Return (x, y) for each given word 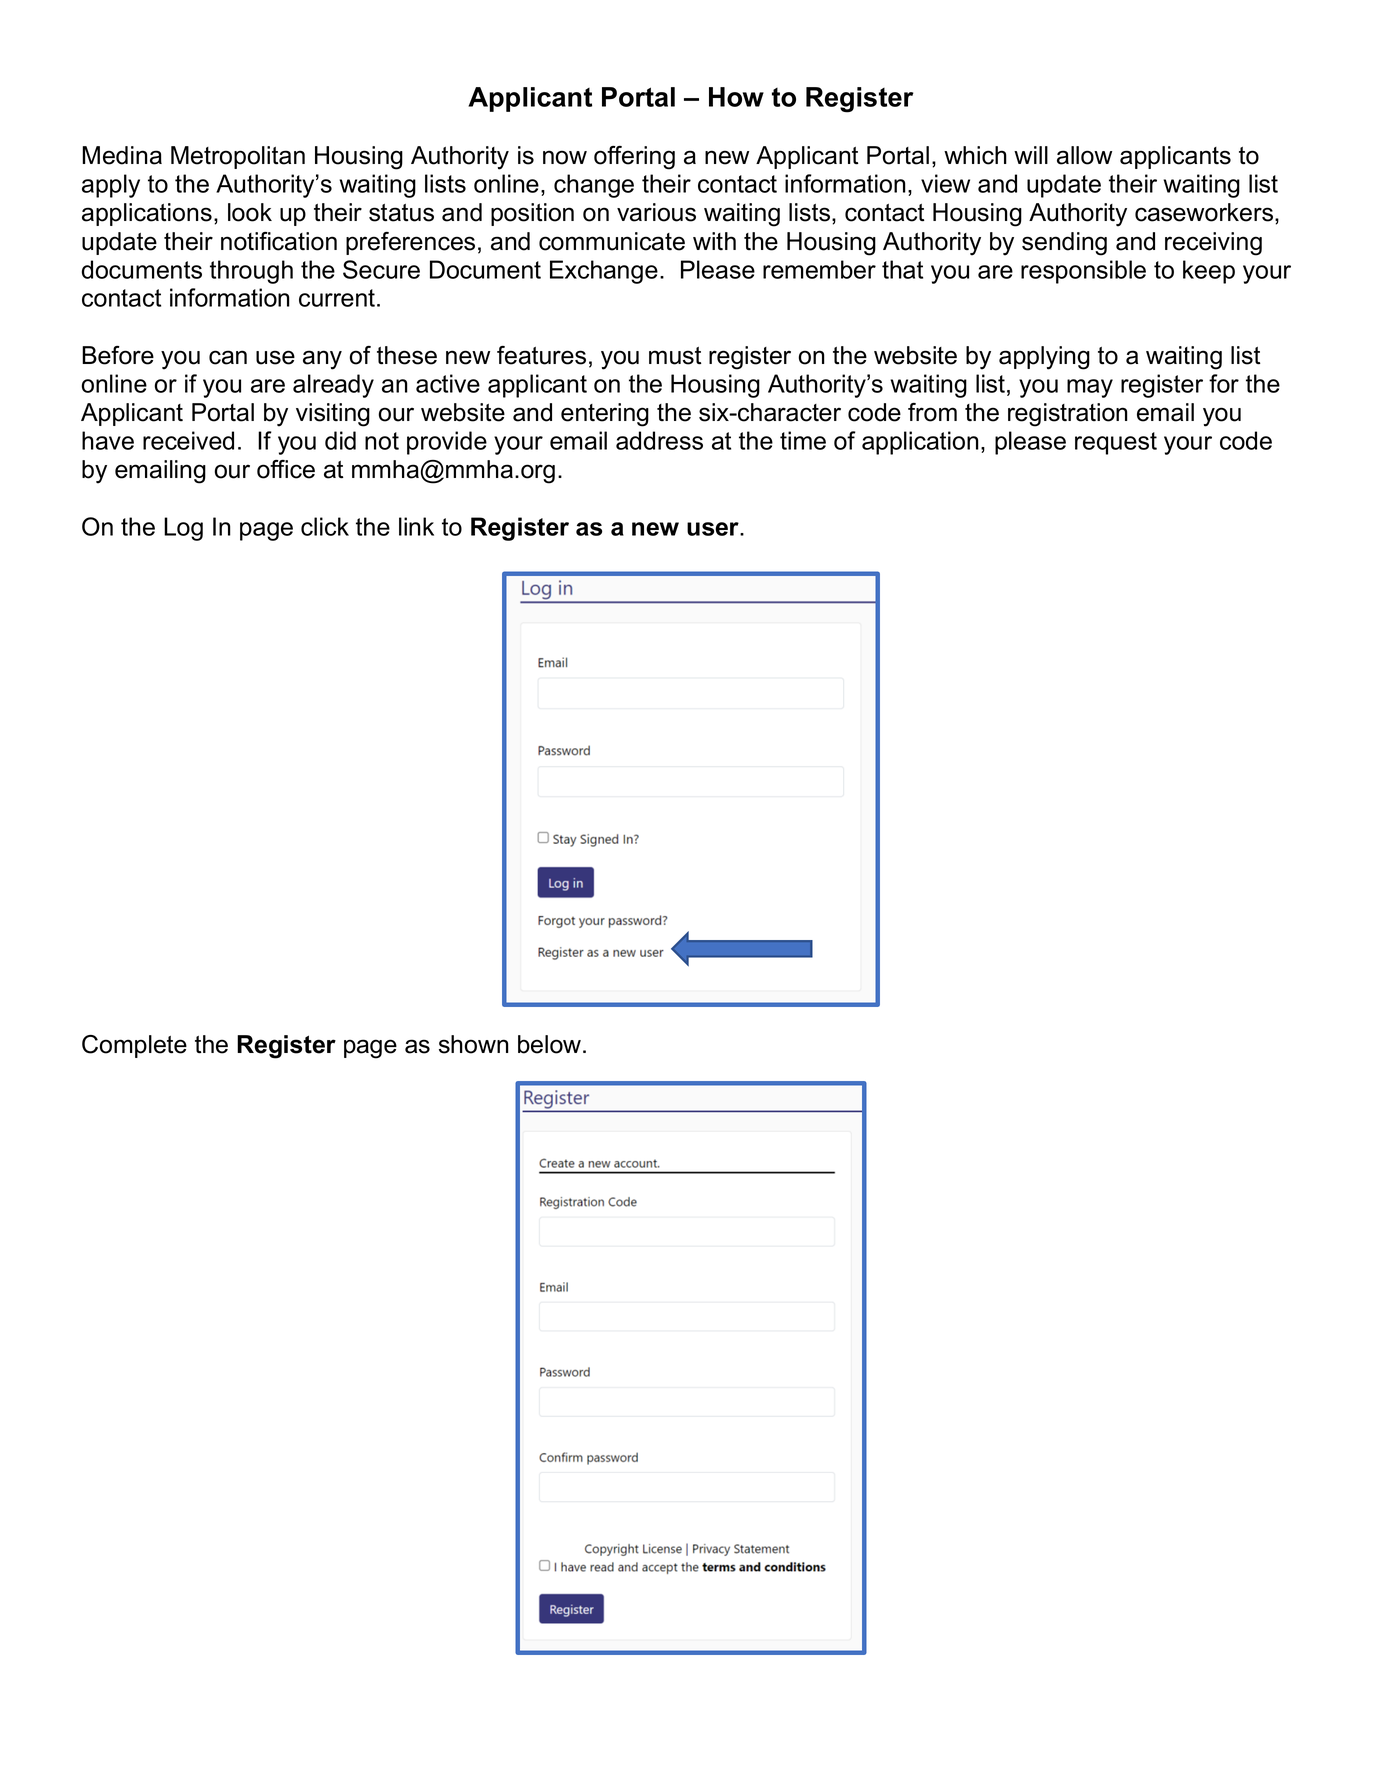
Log (183, 529)
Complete (134, 1046)
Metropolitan (238, 157)
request (1116, 443)
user (714, 529)
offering (634, 158)
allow (1084, 155)
